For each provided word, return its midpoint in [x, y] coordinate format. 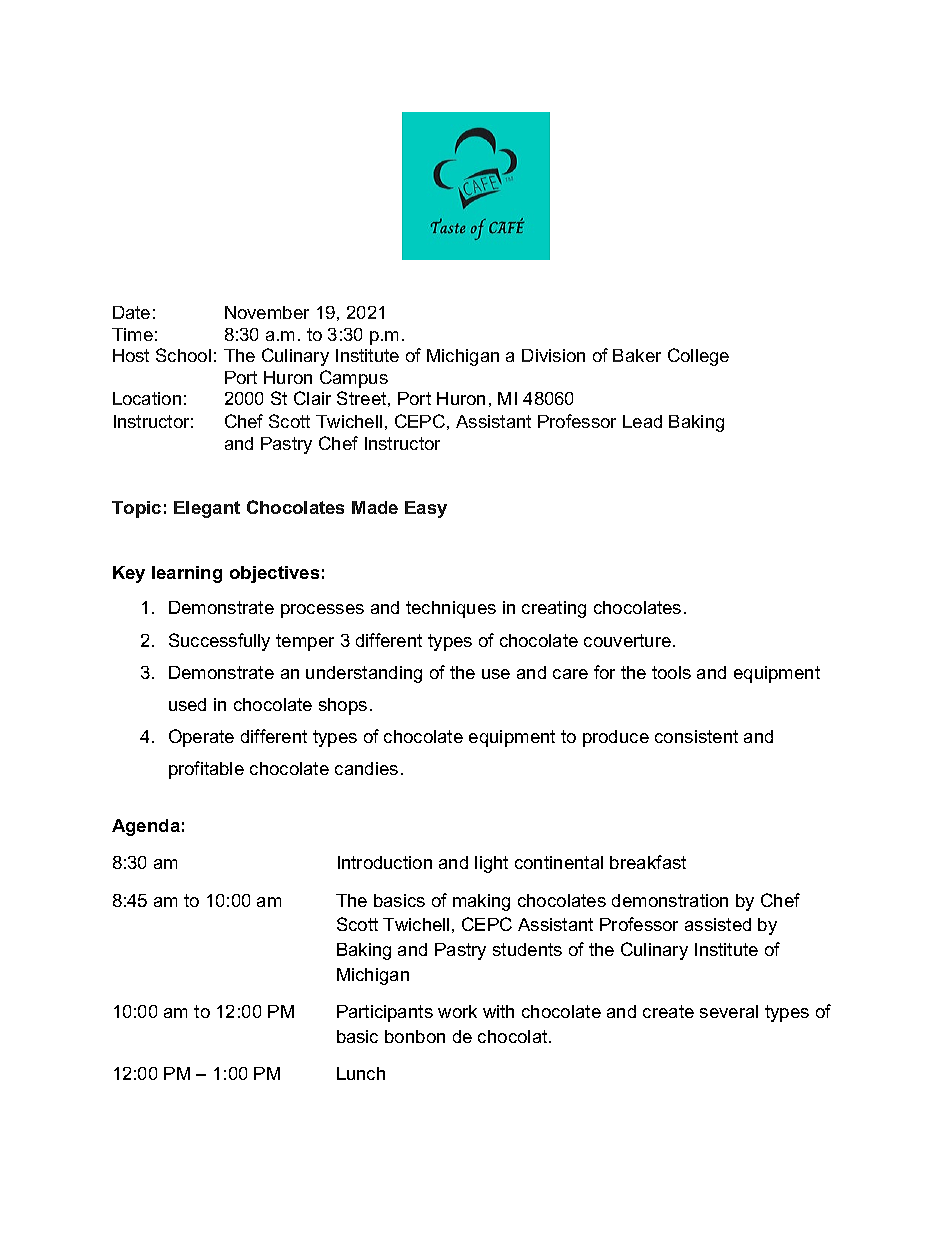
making [481, 902]
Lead [642, 421]
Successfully [219, 642]
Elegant [207, 509]
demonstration [670, 900]
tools [671, 672]
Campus [354, 379]
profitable [206, 770]
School [183, 355]
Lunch [361, 1073]
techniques [451, 609]
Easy [426, 509]
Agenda [146, 827]
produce [616, 738]
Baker [637, 355]
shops [343, 706]
